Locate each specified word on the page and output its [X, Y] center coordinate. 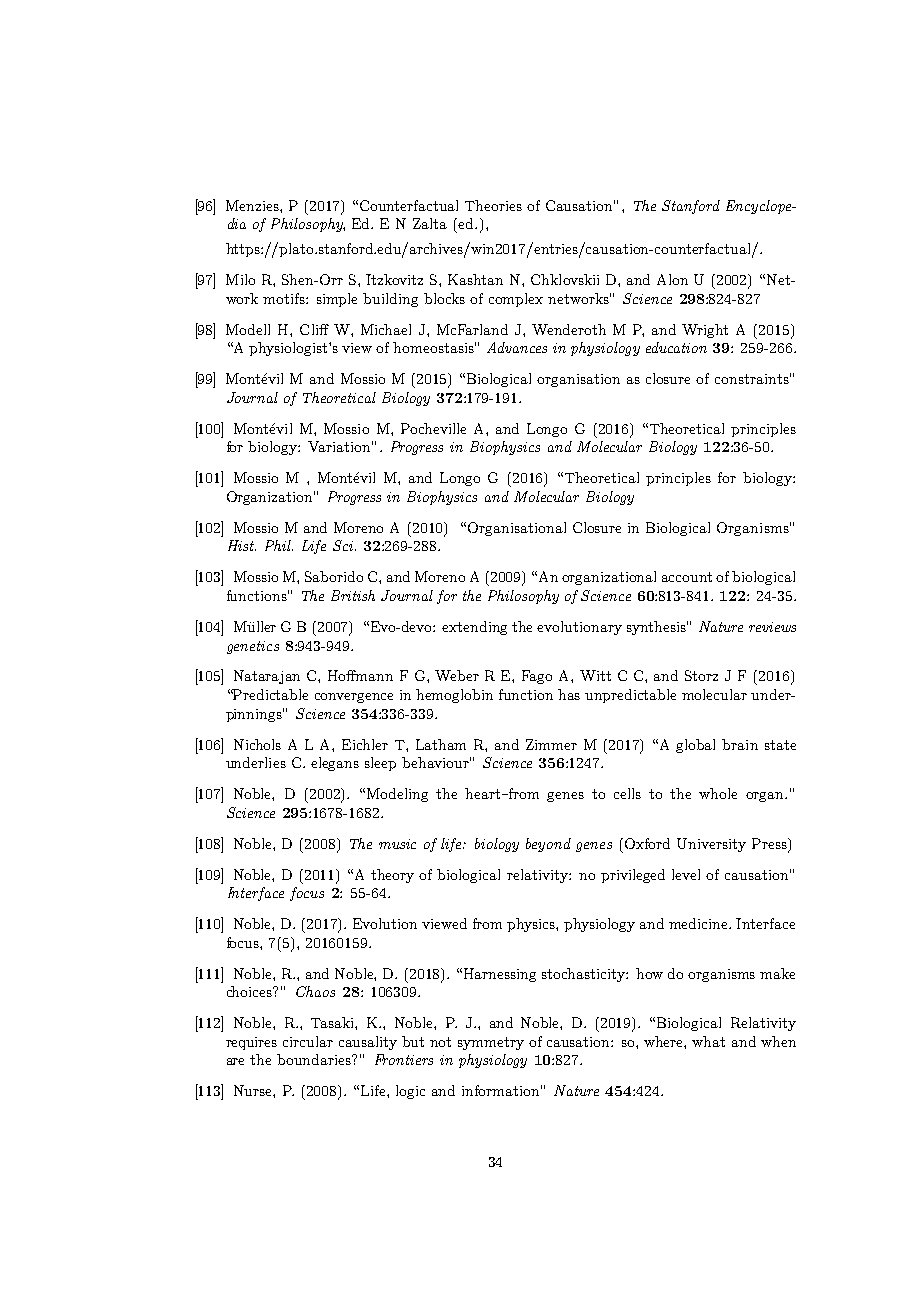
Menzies [253, 205]
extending [474, 628]
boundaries [315, 1059]
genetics [253, 647]
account [687, 577]
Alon [672, 279]
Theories [493, 205]
